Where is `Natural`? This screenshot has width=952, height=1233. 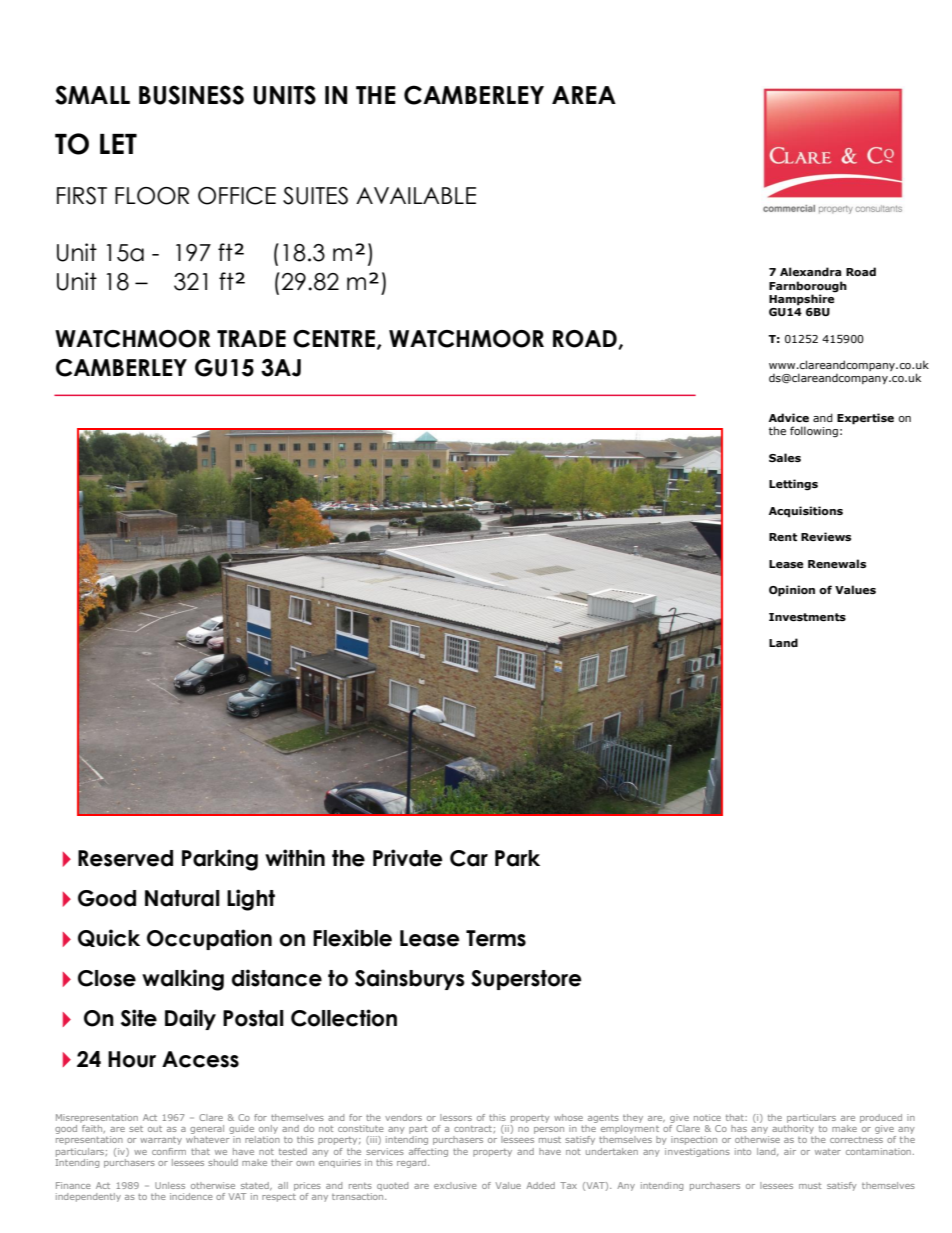 Natural is located at coordinates (182, 898).
